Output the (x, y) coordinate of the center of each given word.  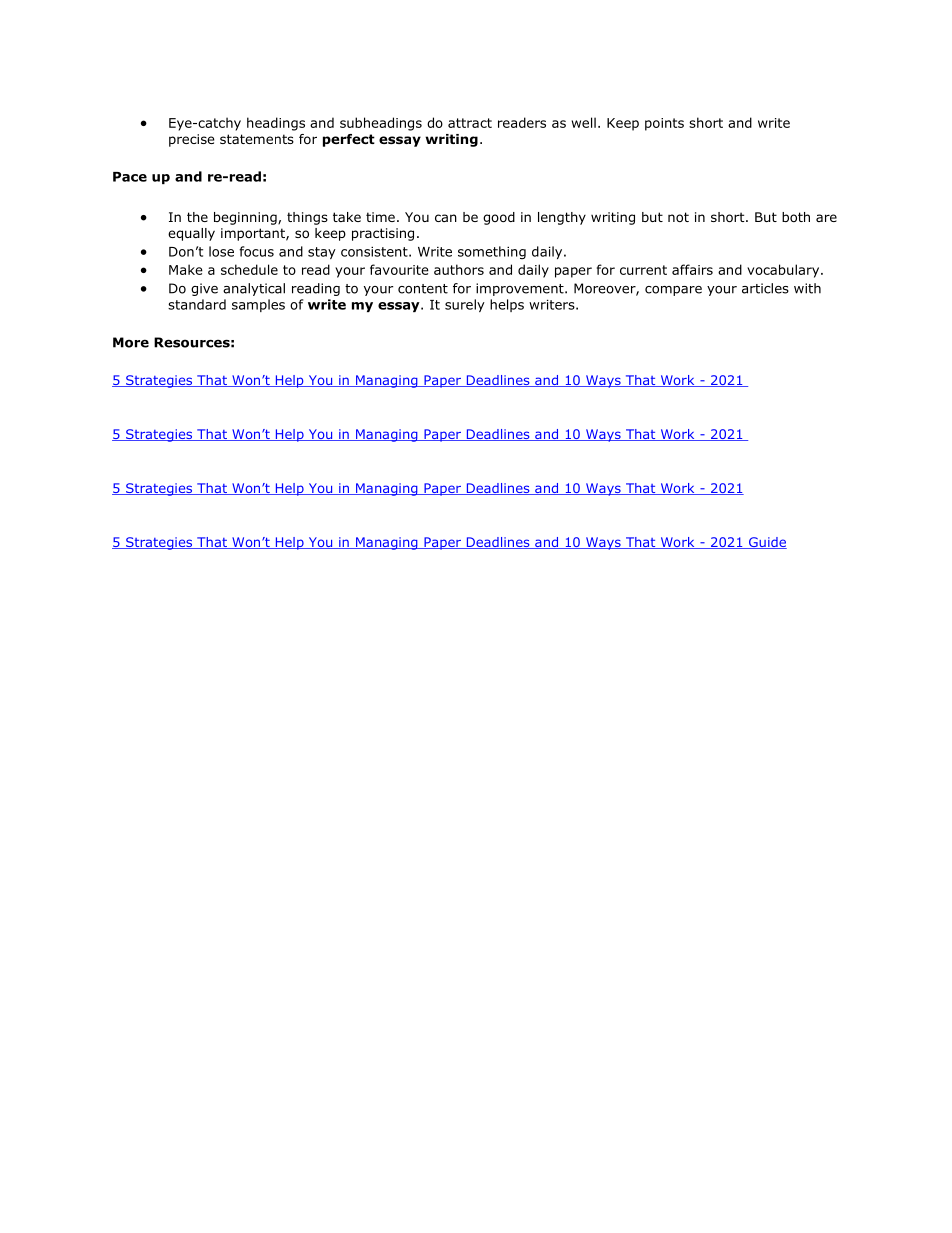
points (664, 124)
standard (197, 304)
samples (258, 305)
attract (470, 123)
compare (673, 291)
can (446, 218)
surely (465, 305)
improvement (521, 289)
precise (192, 140)
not (678, 217)
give (204, 289)
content (423, 289)
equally (191, 234)
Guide (767, 543)
